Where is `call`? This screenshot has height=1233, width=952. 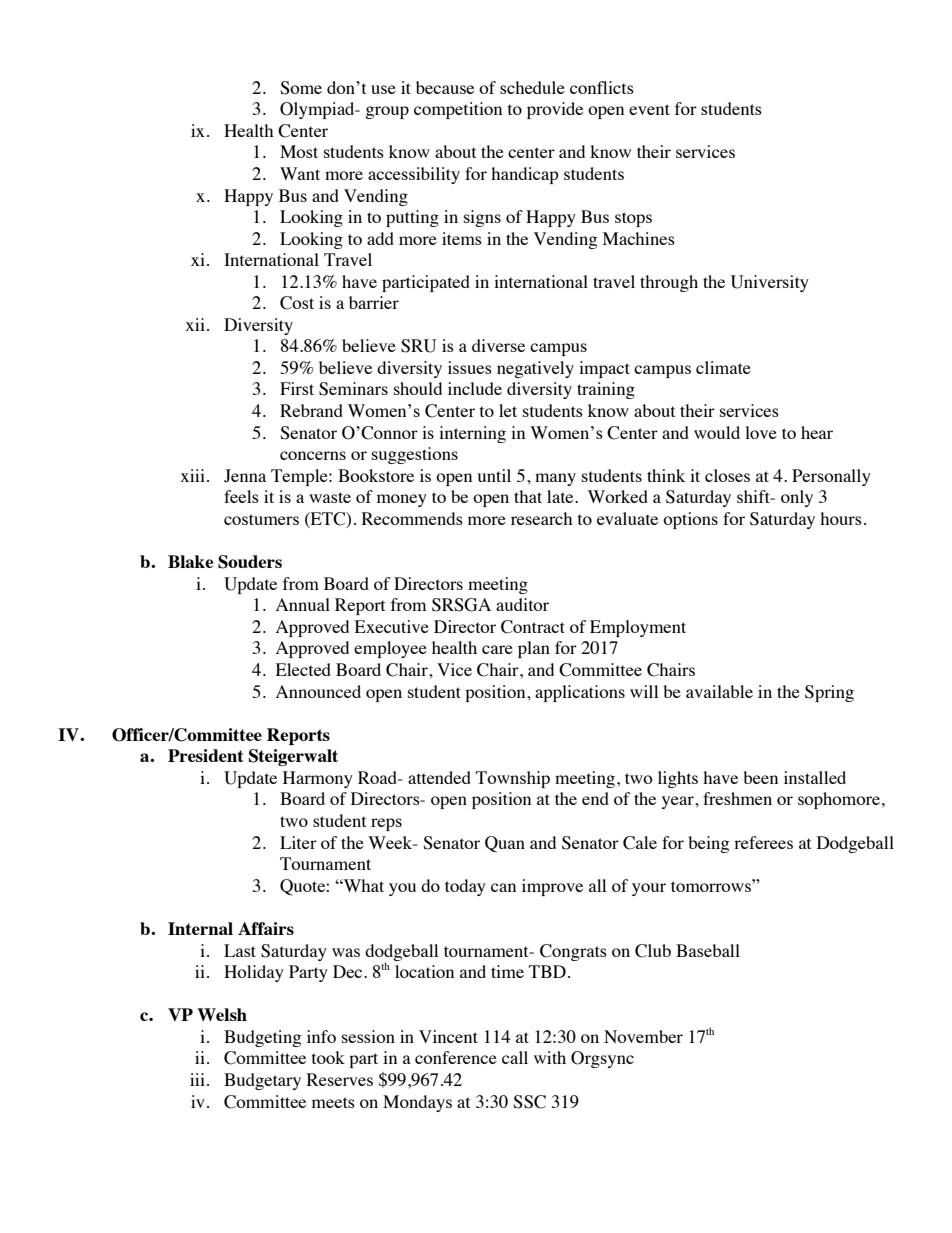
call is located at coordinates (515, 1057).
